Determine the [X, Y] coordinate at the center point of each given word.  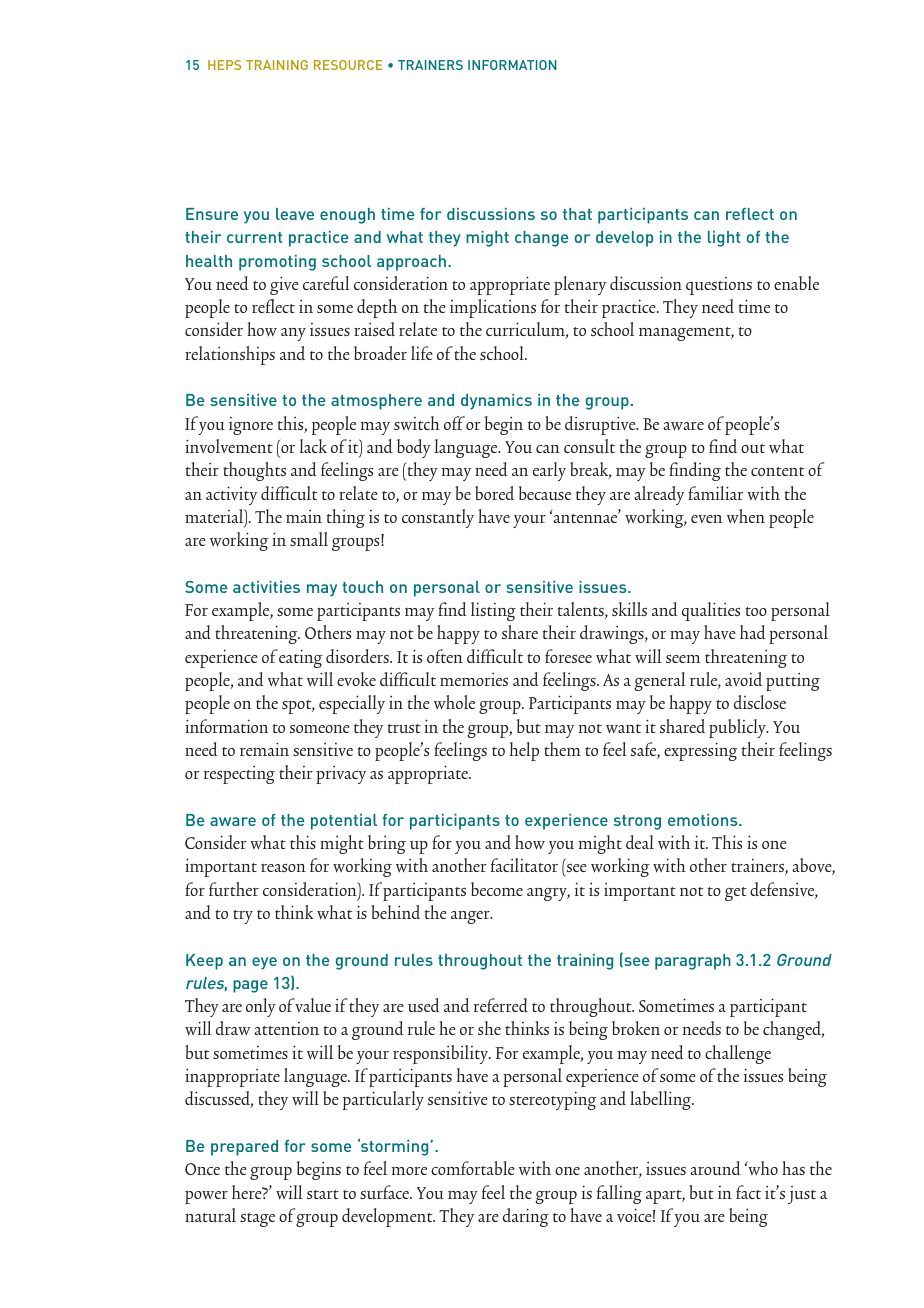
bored [494, 493]
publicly [738, 728]
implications [493, 308]
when [746, 516]
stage [257, 1220]
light [724, 239]
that [577, 214]
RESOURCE [348, 65]
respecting [239, 775]
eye [264, 963]
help [524, 751]
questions [719, 286]
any [293, 334]
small [309, 539]
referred [501, 1005]
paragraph [693, 962]
